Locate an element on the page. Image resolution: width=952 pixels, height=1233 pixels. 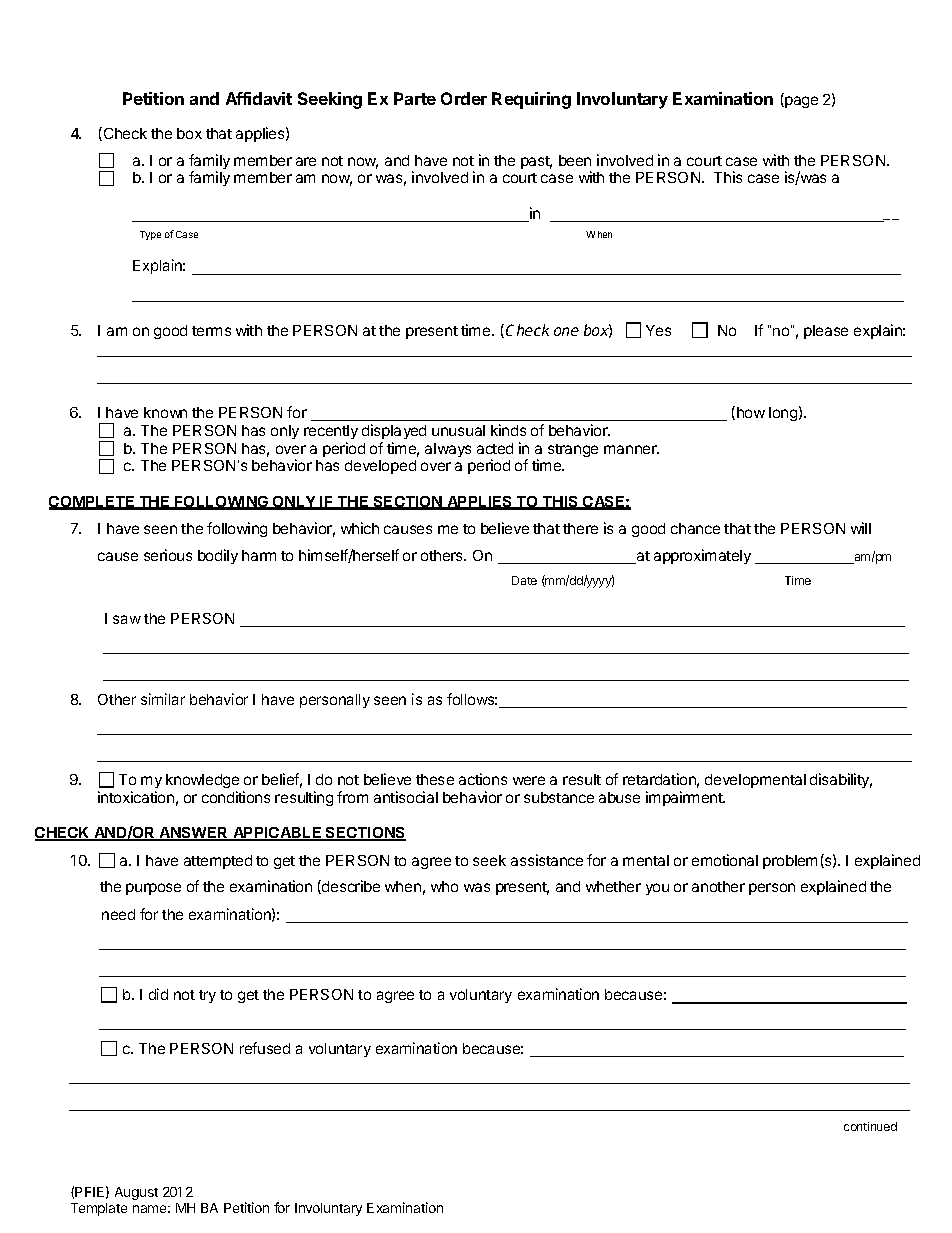
how is located at coordinates (751, 412).
